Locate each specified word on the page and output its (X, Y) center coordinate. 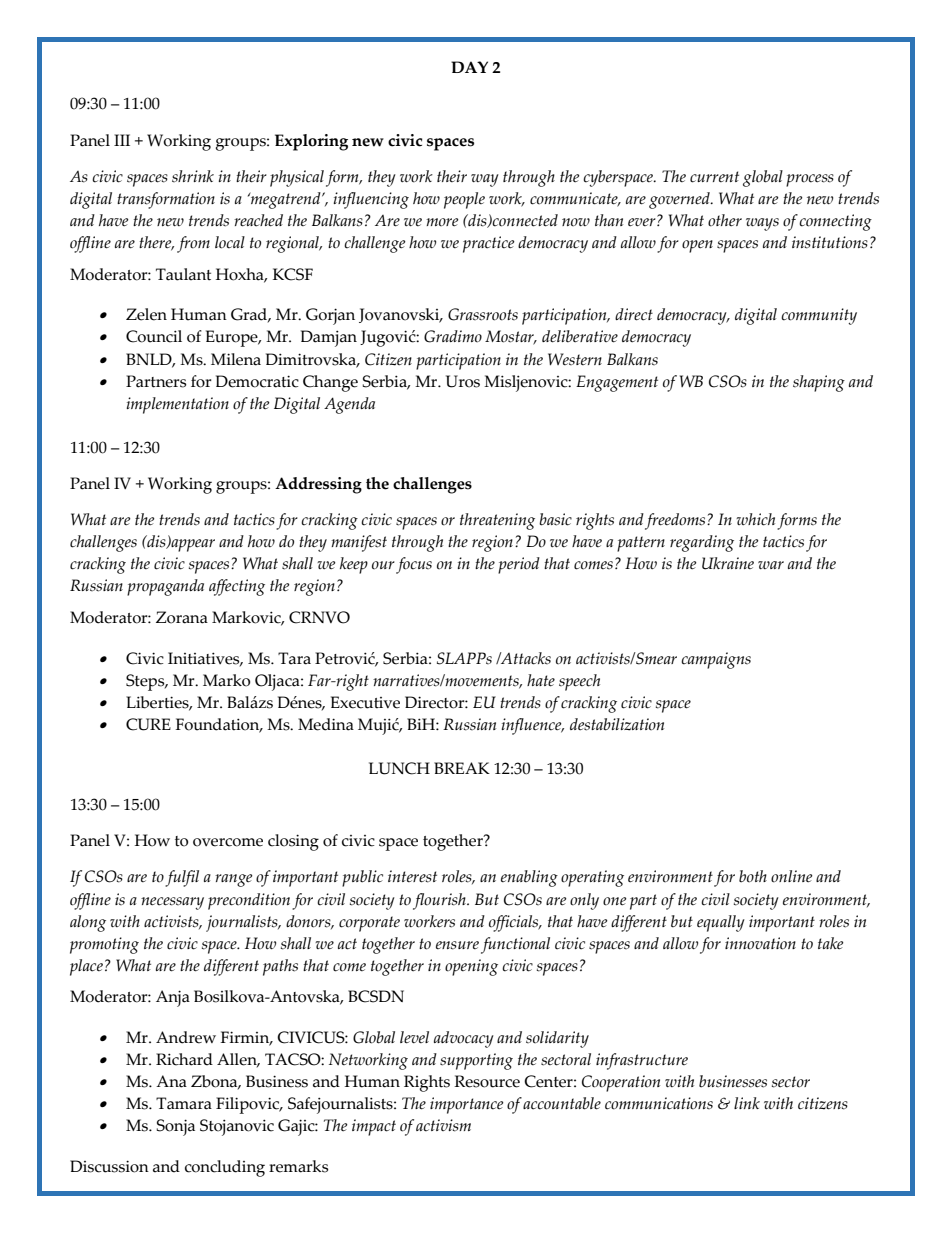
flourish (440, 901)
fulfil (182, 878)
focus (414, 565)
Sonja (175, 1127)
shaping (819, 383)
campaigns (716, 660)
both (753, 876)
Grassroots (483, 314)
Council (154, 336)
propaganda (165, 587)
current (714, 177)
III (122, 140)
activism (443, 1125)
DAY (469, 67)
